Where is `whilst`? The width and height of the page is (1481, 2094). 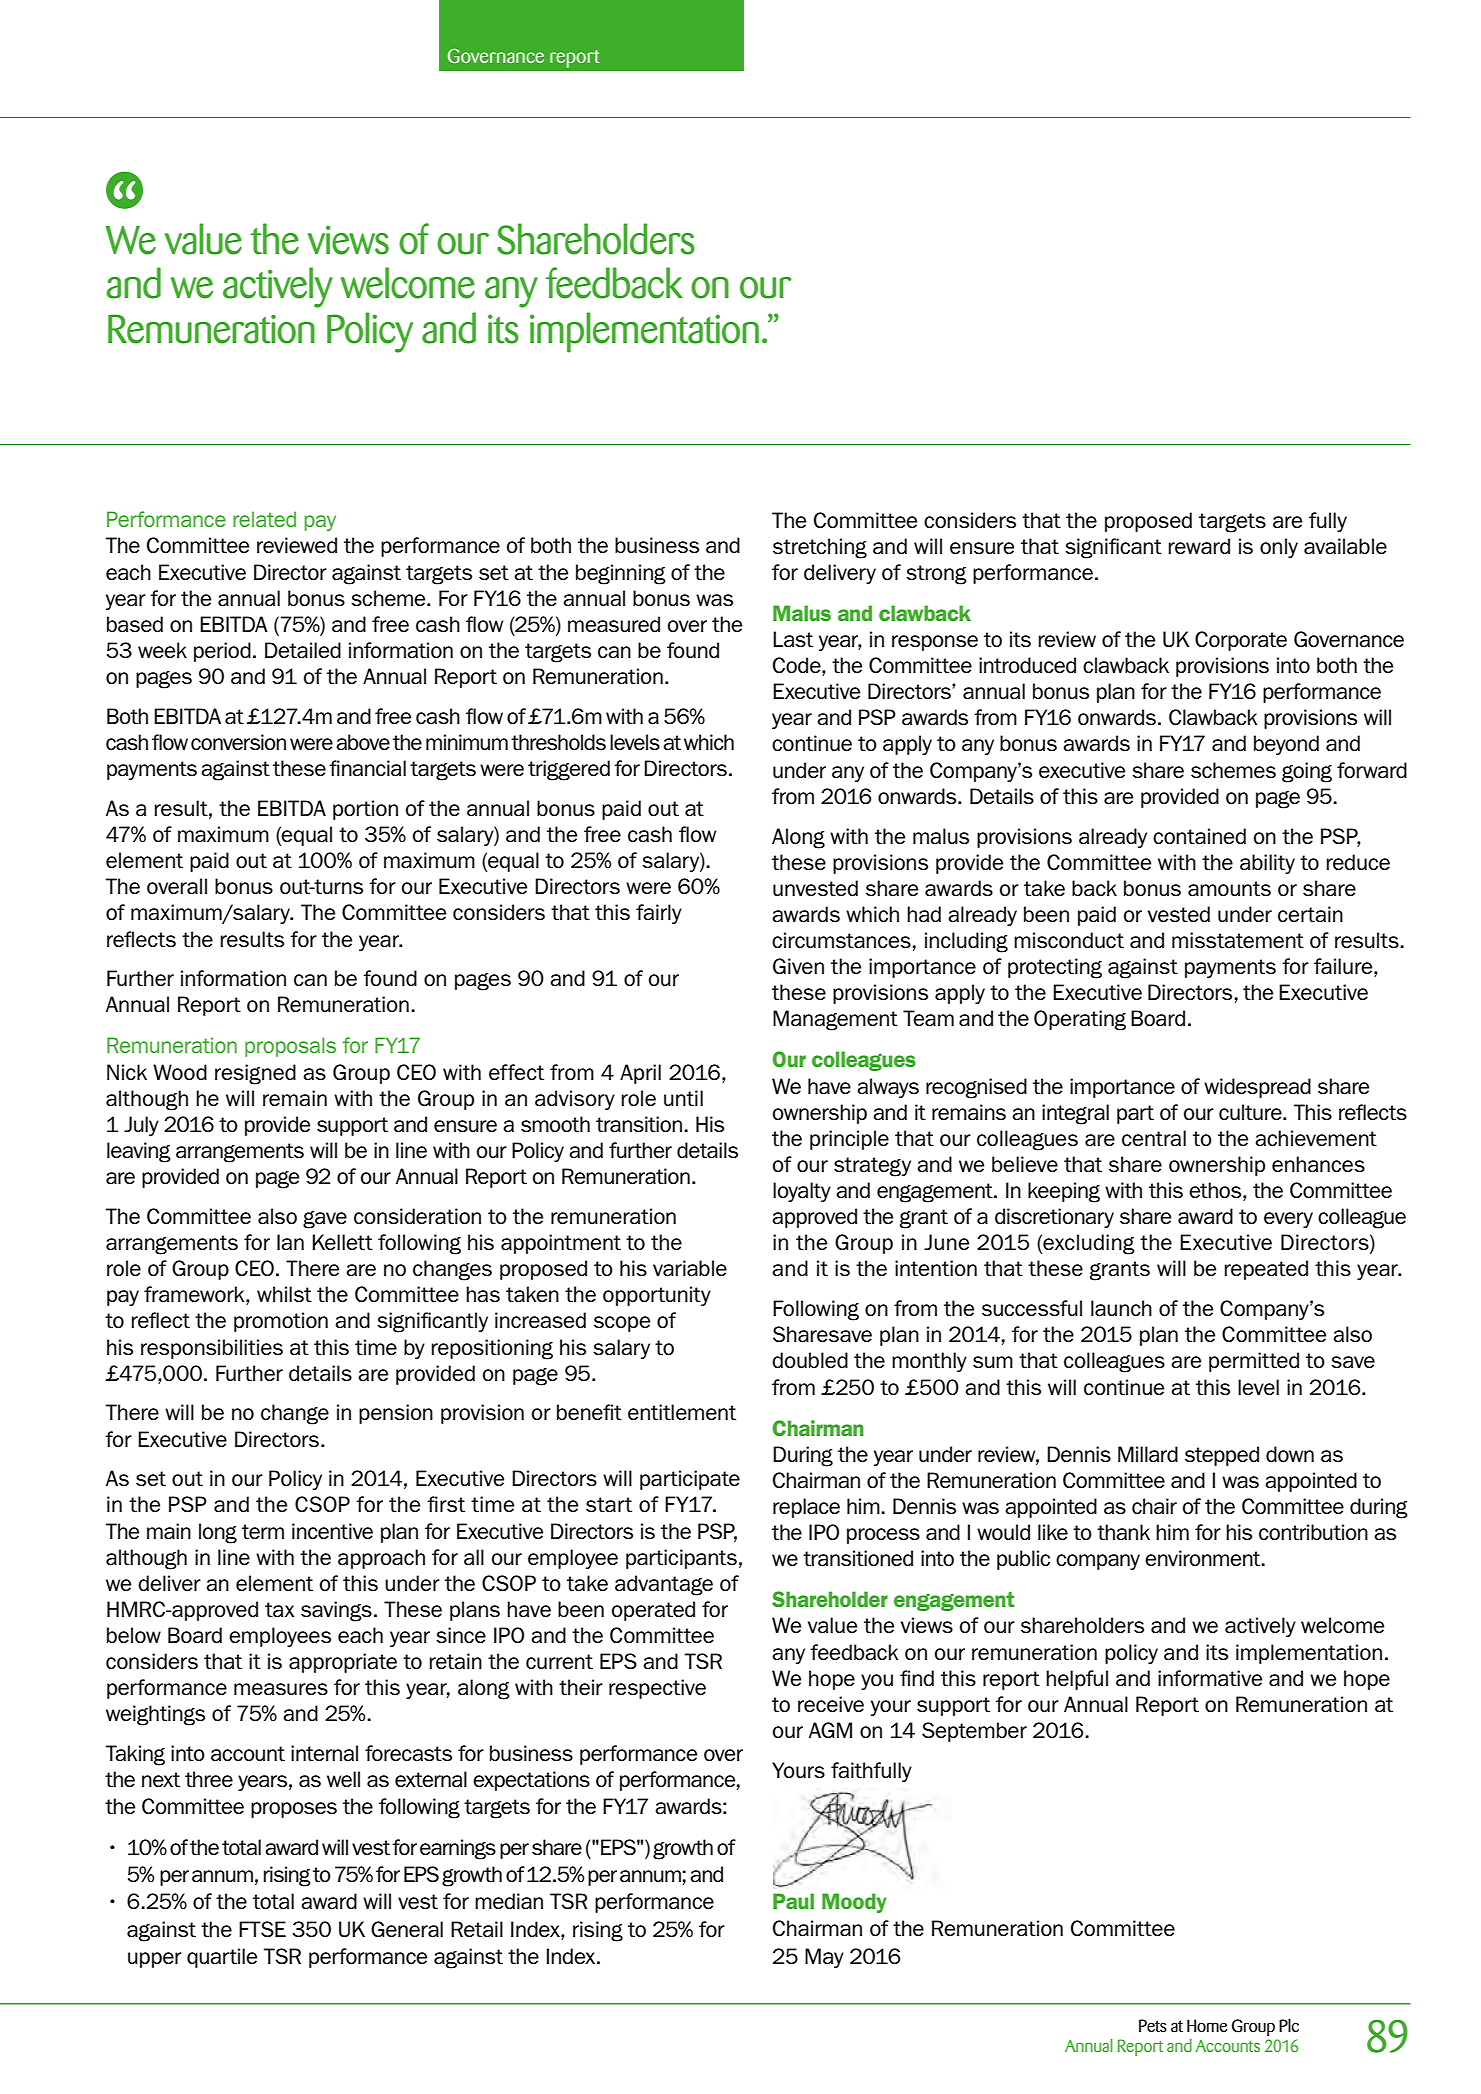 whilst is located at coordinates (284, 1294).
